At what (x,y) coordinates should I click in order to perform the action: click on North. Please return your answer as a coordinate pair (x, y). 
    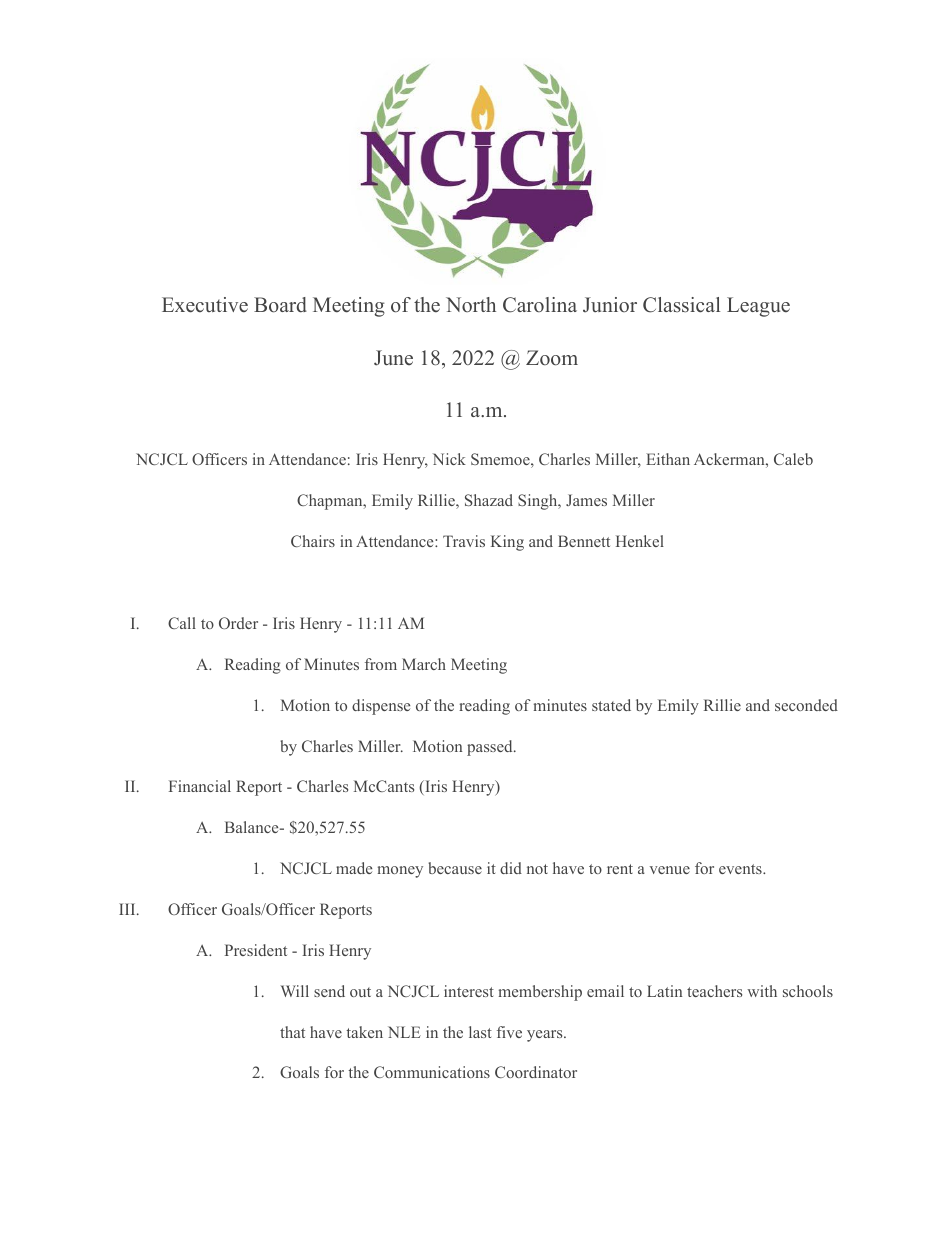
    Looking at the image, I should click on (471, 304).
